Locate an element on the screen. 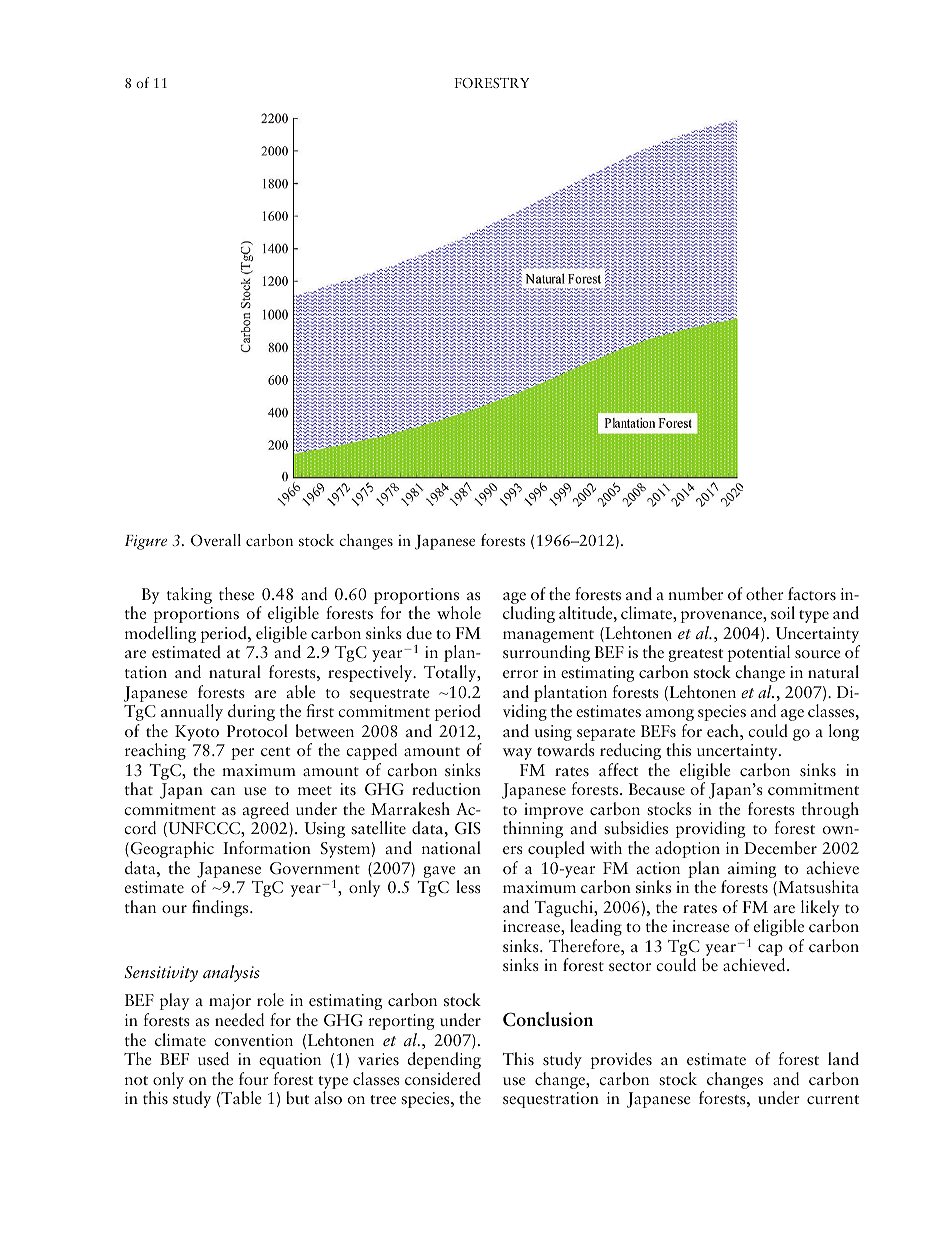 This screenshot has height=1239, width=952. way is located at coordinates (517, 754).
